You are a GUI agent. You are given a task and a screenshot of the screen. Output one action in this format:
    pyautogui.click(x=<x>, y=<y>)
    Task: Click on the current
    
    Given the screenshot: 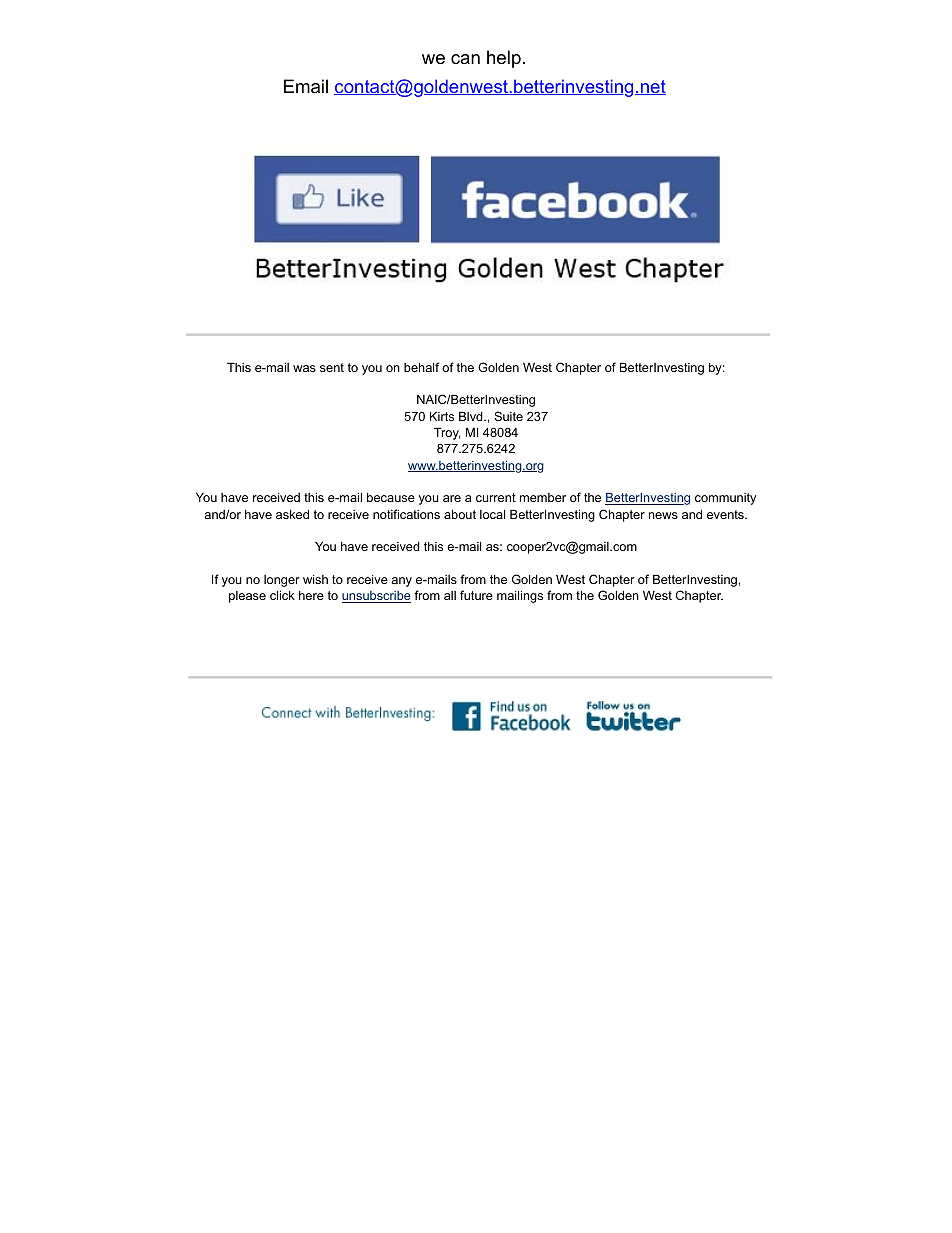 What is the action you would take?
    pyautogui.click(x=496, y=497)
